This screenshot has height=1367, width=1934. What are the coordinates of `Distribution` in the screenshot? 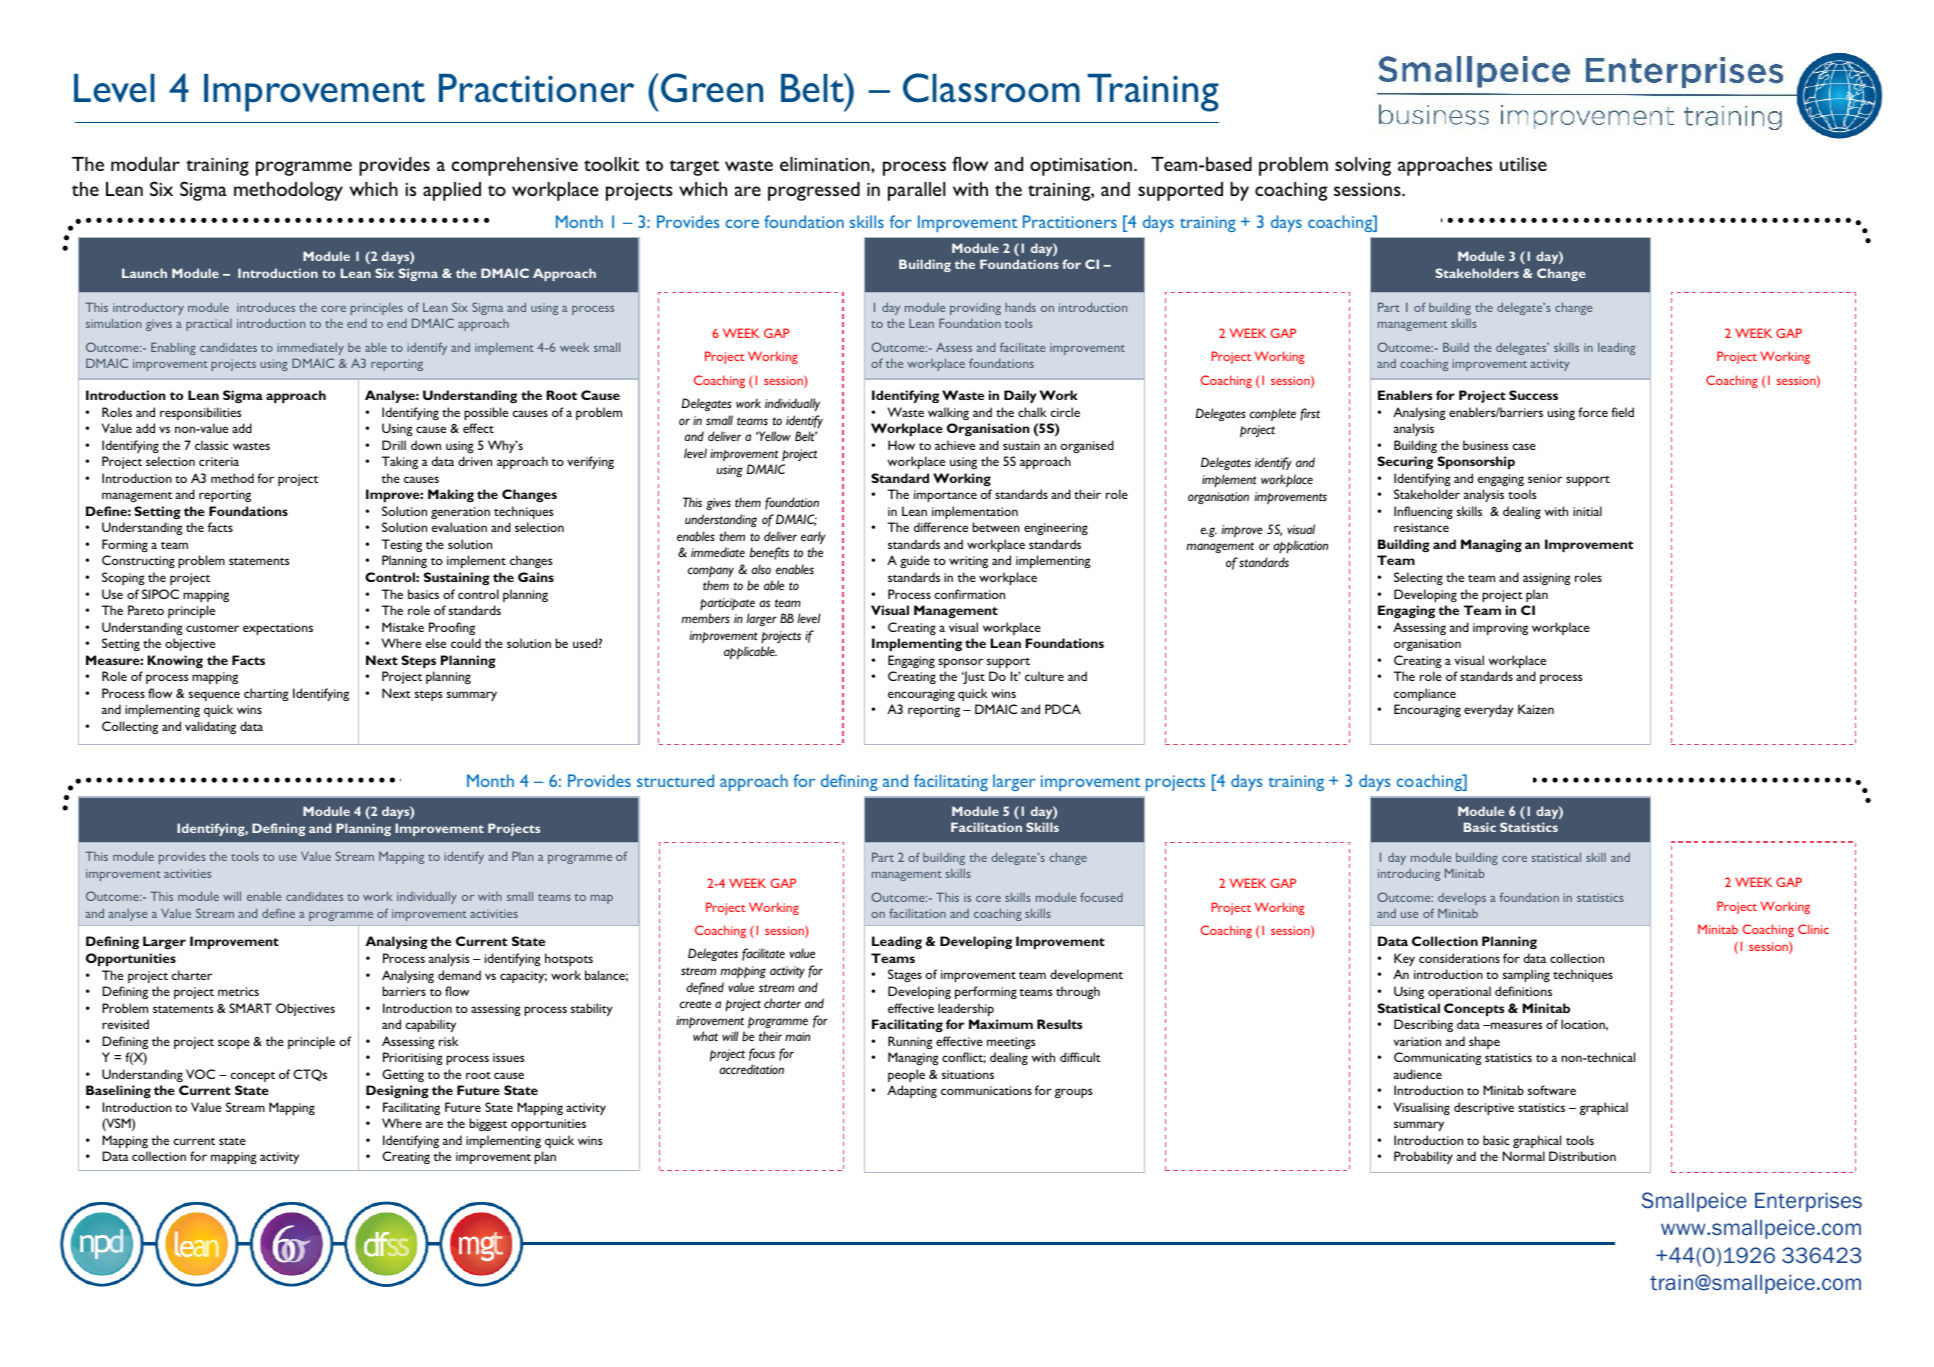 It's located at (1582, 1156).
